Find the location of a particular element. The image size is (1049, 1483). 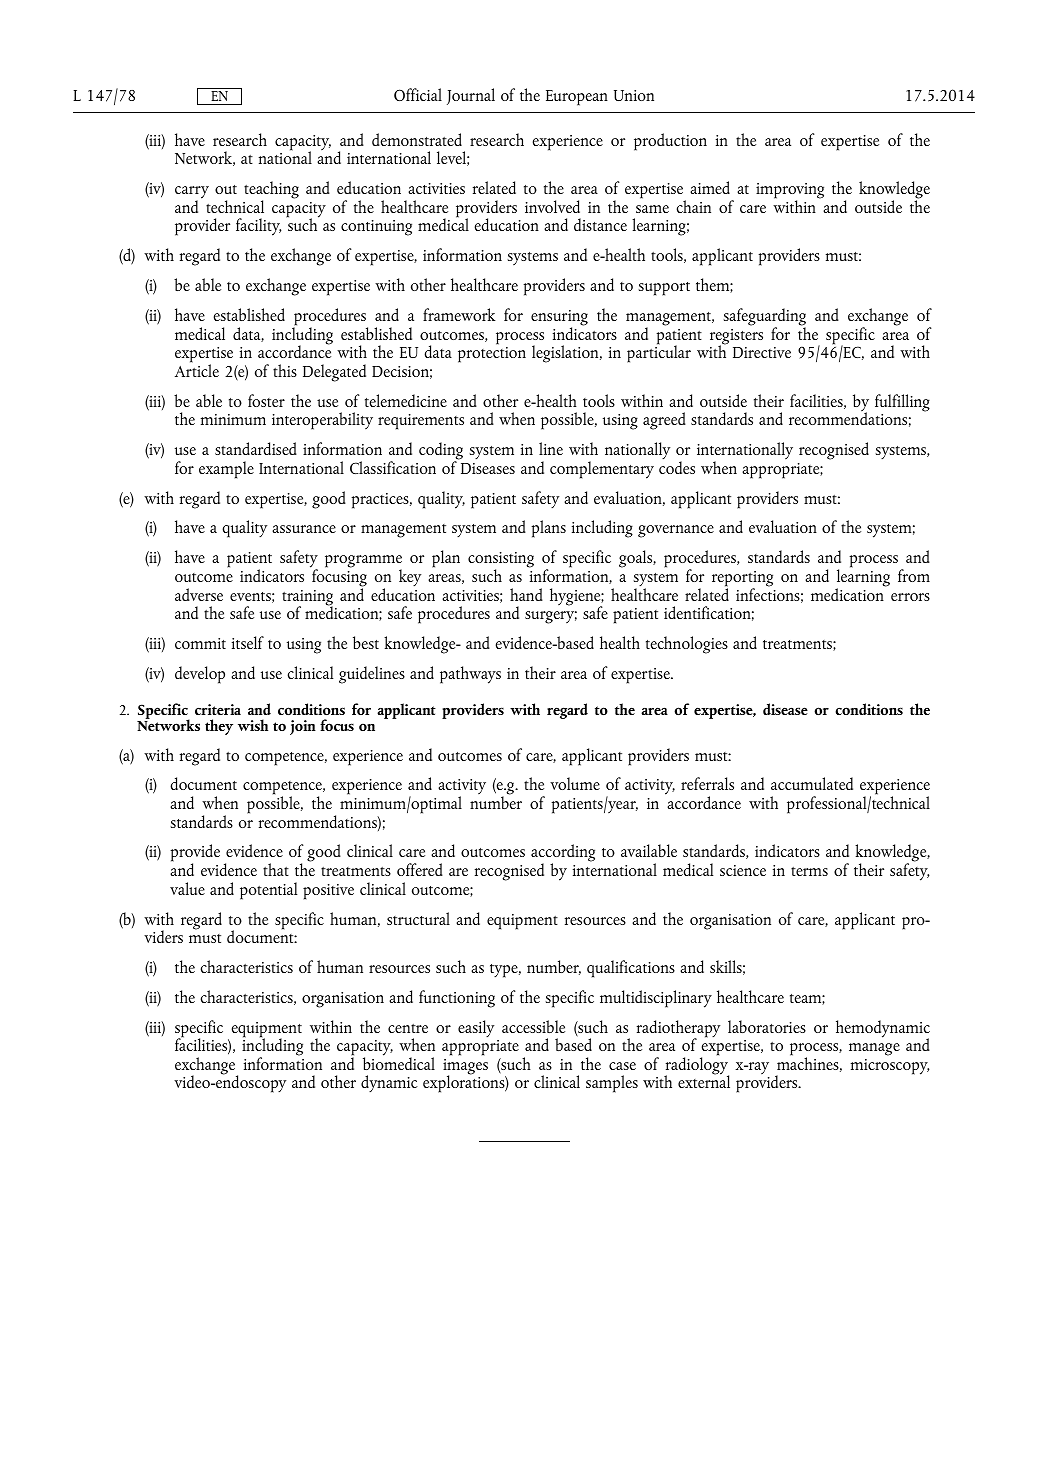

this is located at coordinates (285, 370).
